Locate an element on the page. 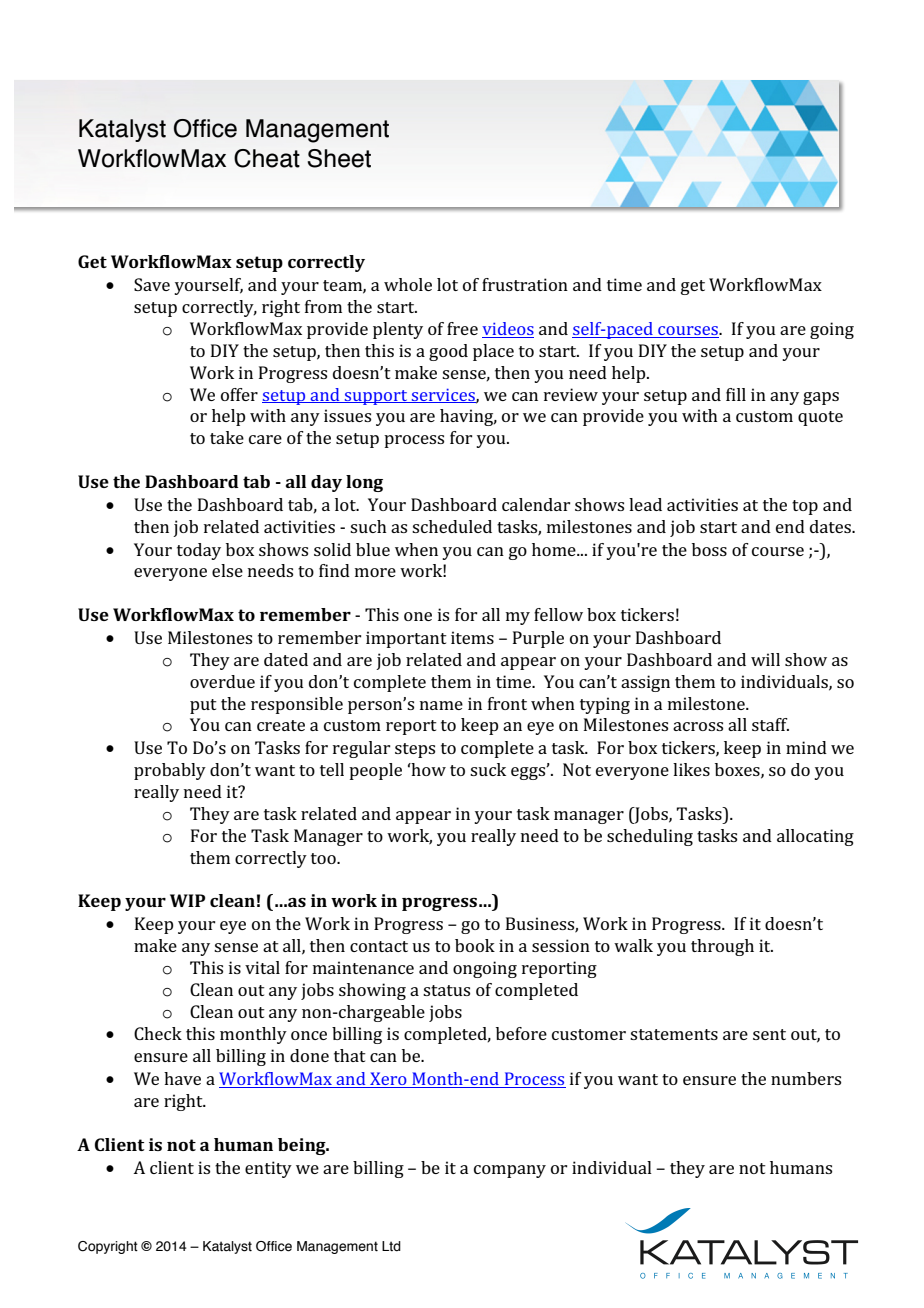  today is located at coordinates (199, 551).
